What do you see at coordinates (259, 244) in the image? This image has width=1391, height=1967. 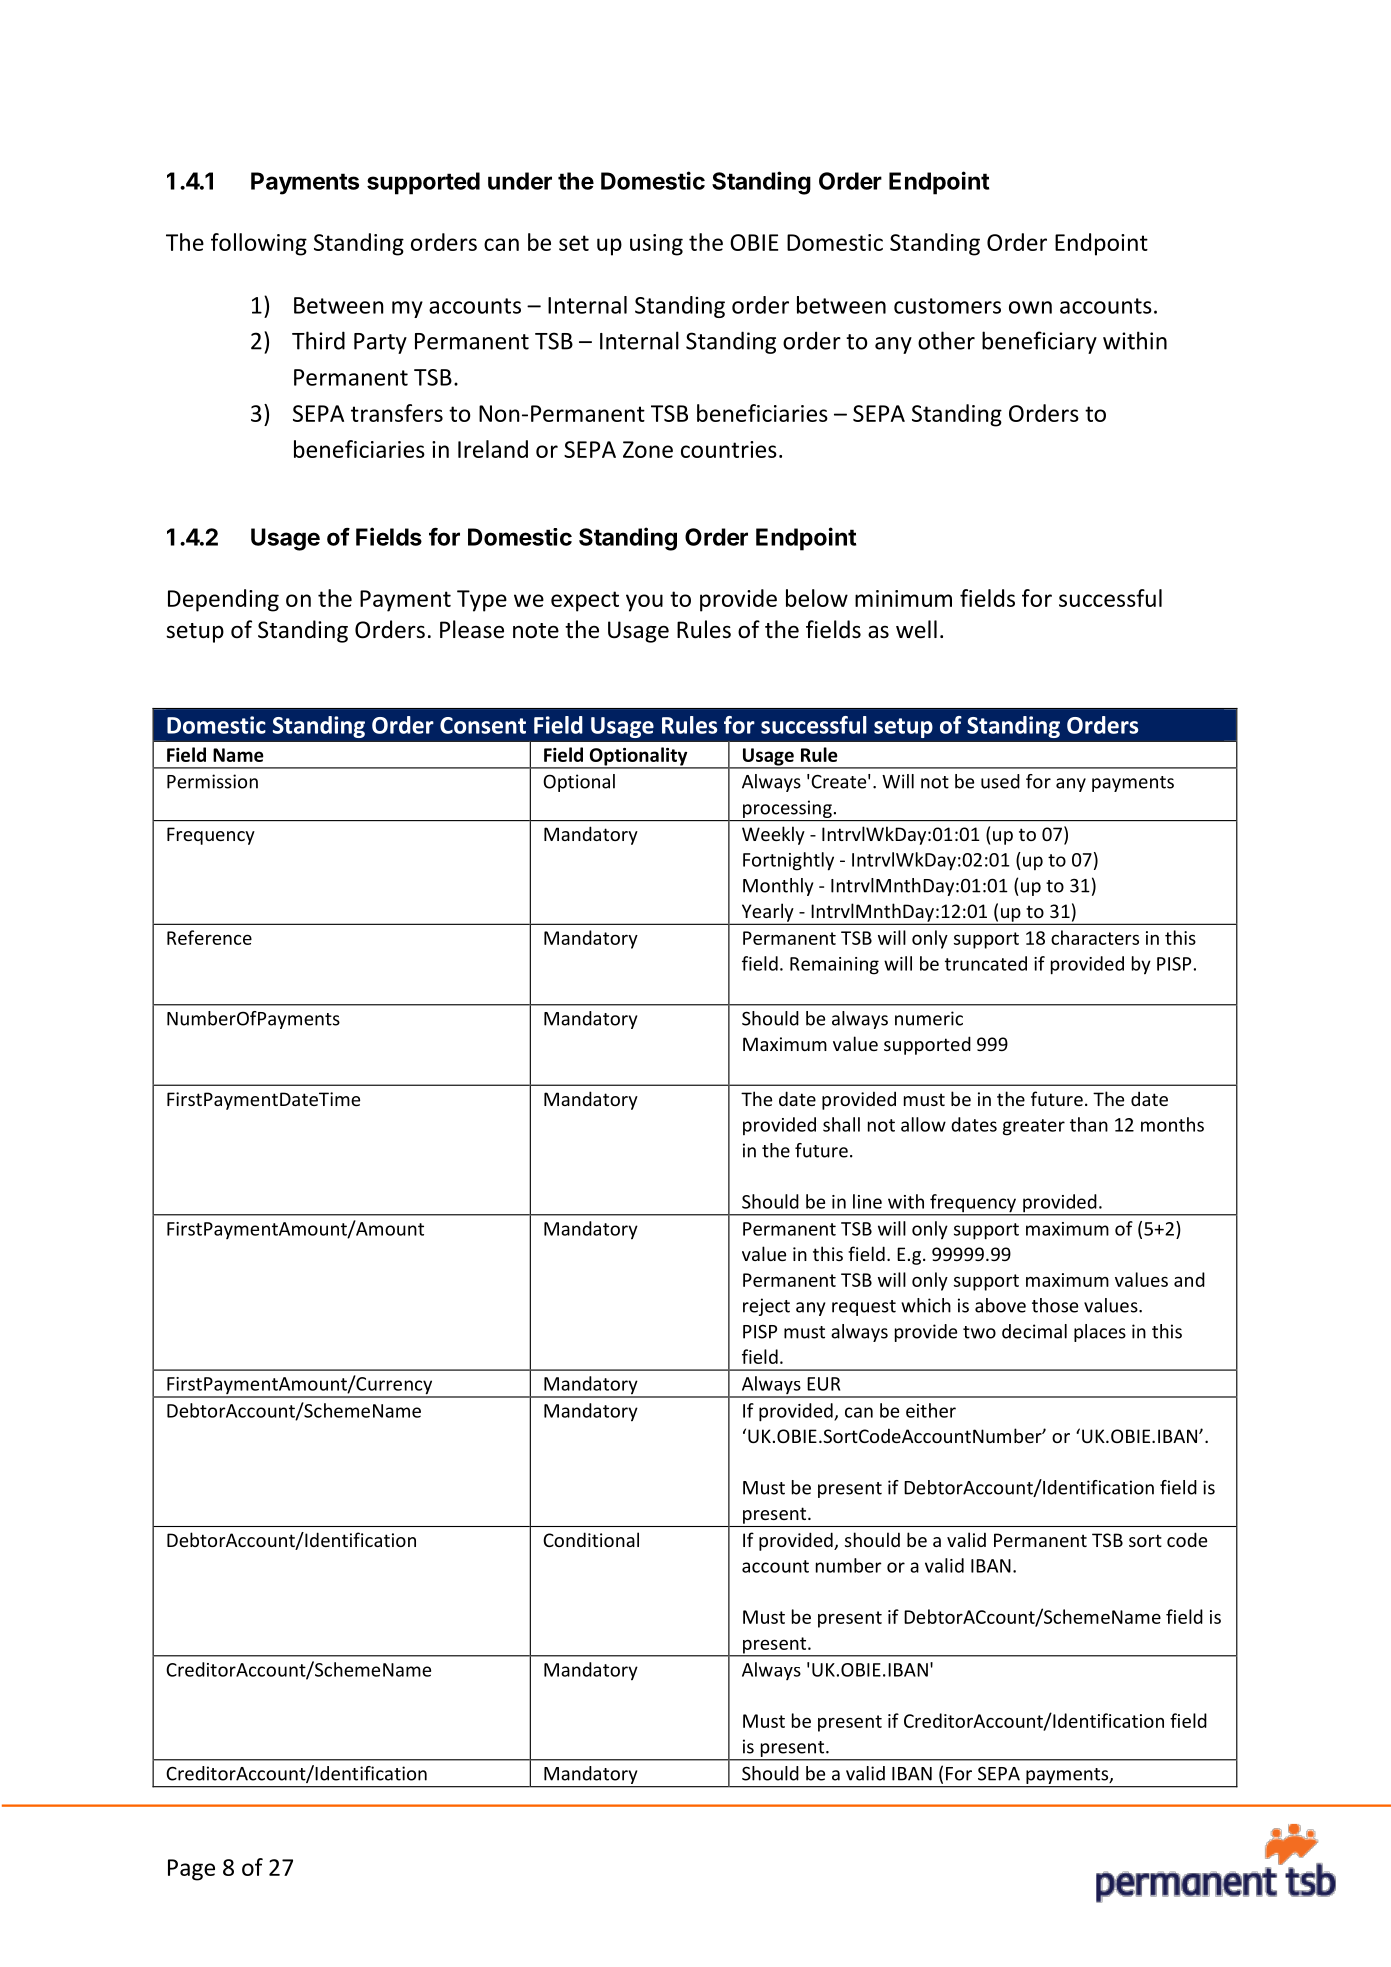 I see `following` at bounding box center [259, 244].
